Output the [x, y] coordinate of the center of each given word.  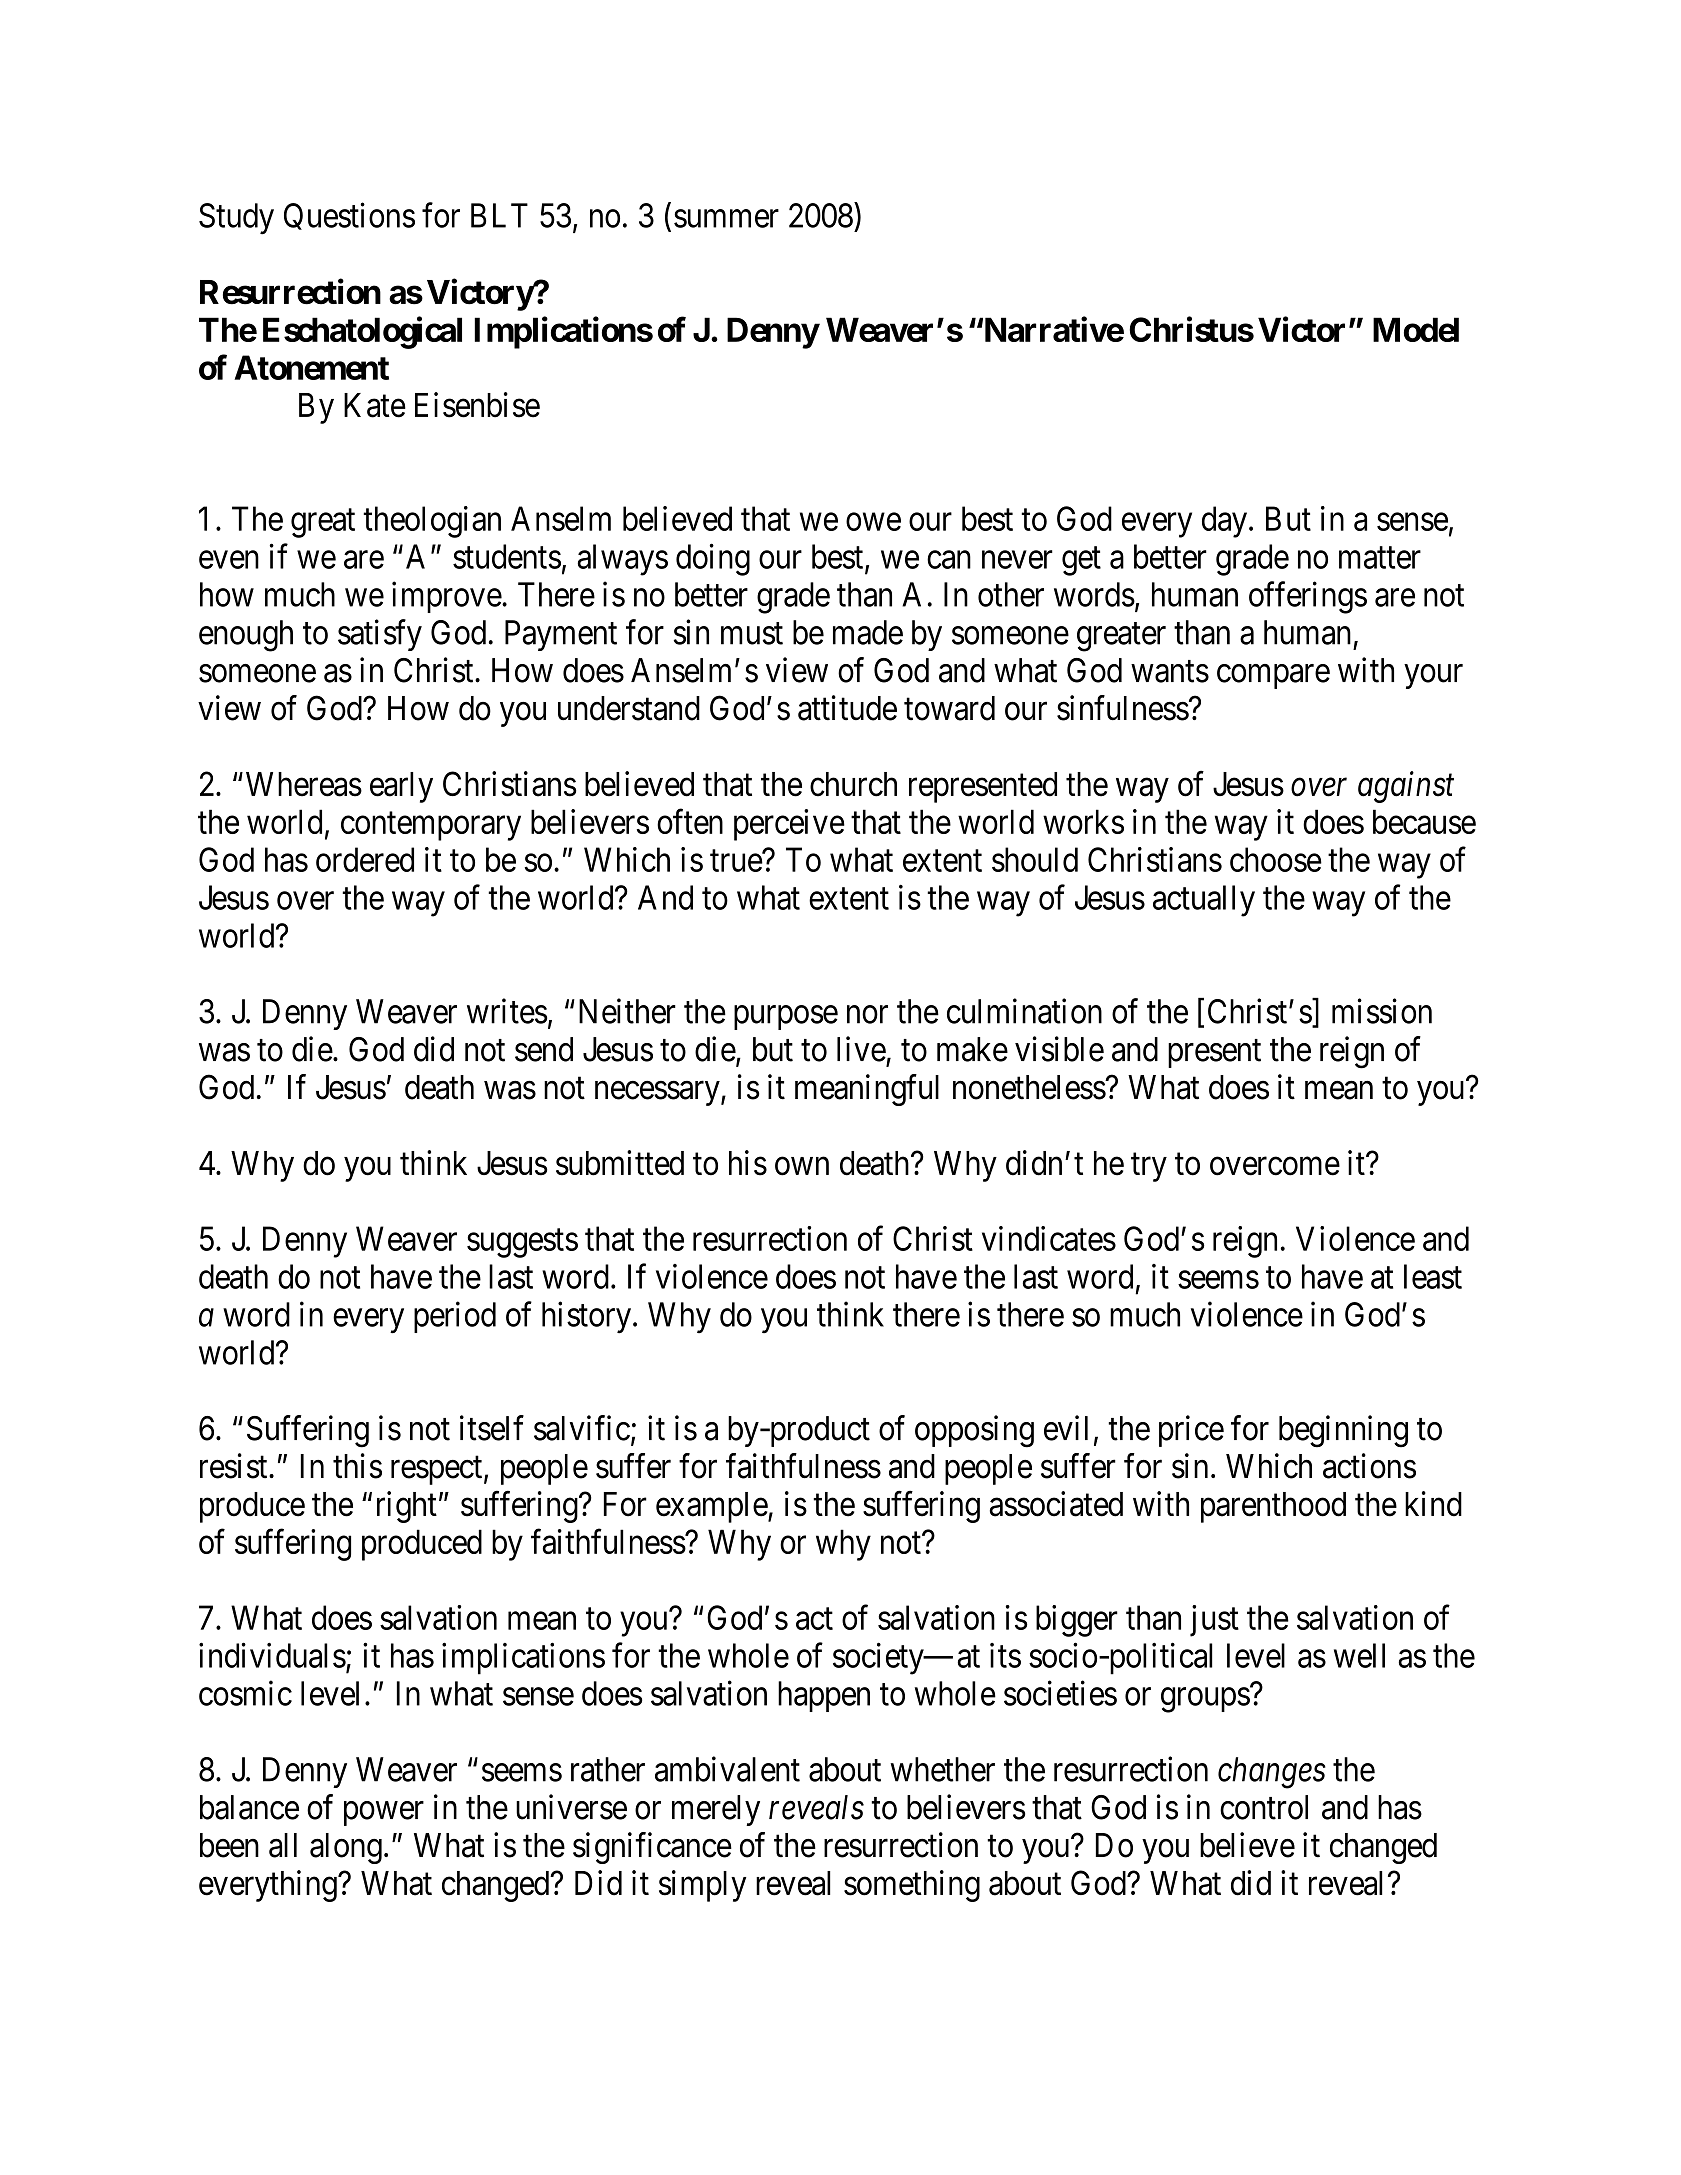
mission [1382, 1011]
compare [1273, 677]
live [861, 1049]
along [346, 1848]
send [544, 1049]
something [912, 1886]
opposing [974, 1431]
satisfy [380, 635]
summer [726, 219]
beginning [1343, 1431]
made [868, 632]
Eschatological [362, 332]
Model [1416, 329]
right [407, 1507]
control [1264, 1807]
